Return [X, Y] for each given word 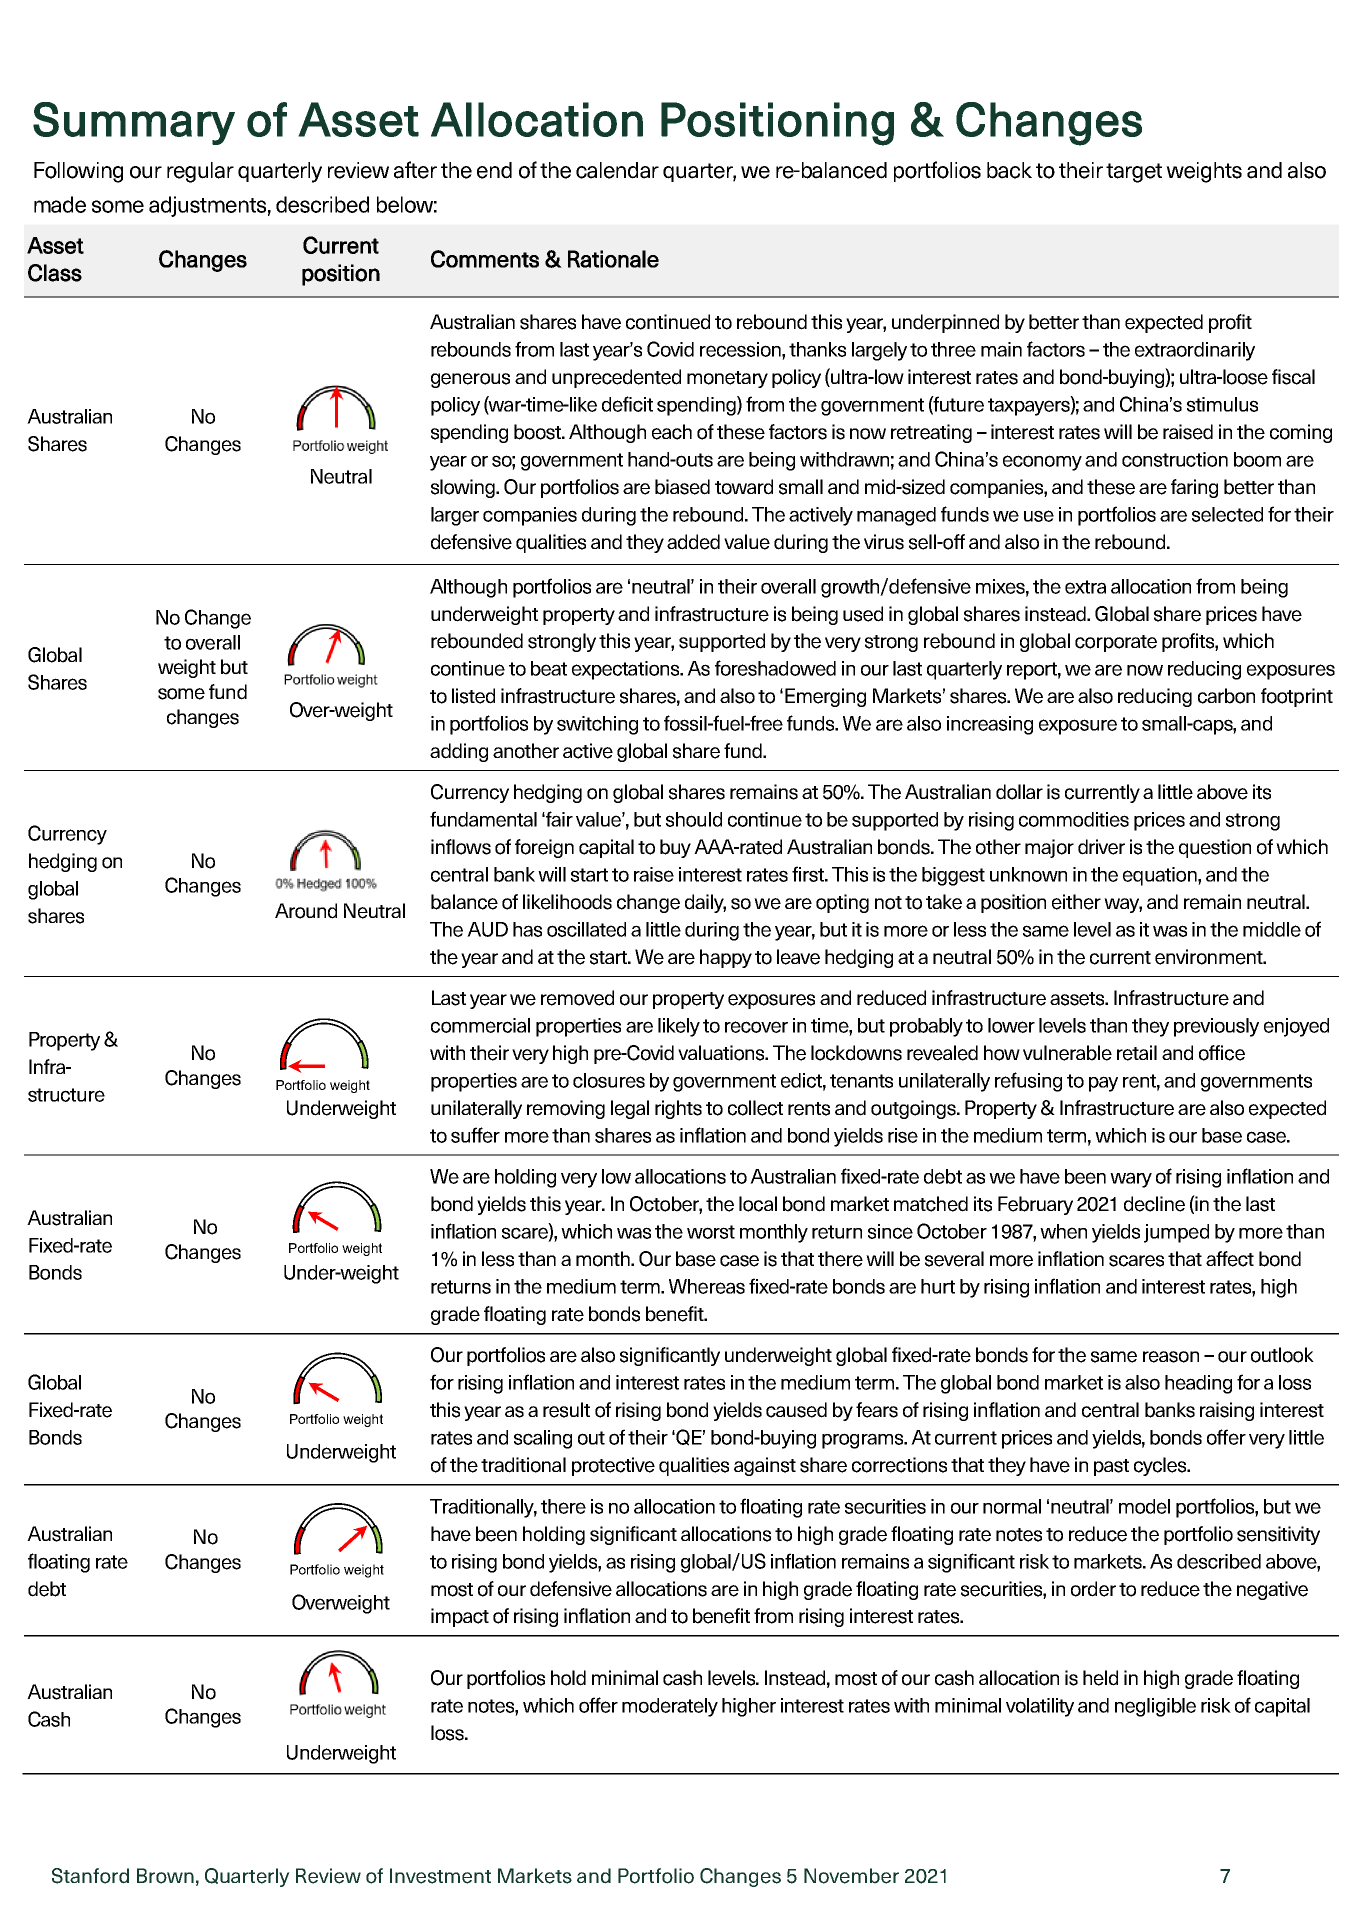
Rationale [613, 259]
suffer [475, 1135]
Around [306, 911]
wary [1131, 1180]
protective [613, 1466]
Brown [165, 1876]
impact [460, 1617]
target [1134, 173]
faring [1194, 488]
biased [682, 487]
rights [678, 1109]
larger [455, 516]
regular [200, 172]
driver [1101, 847]
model [1144, 1506]
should [694, 819]
